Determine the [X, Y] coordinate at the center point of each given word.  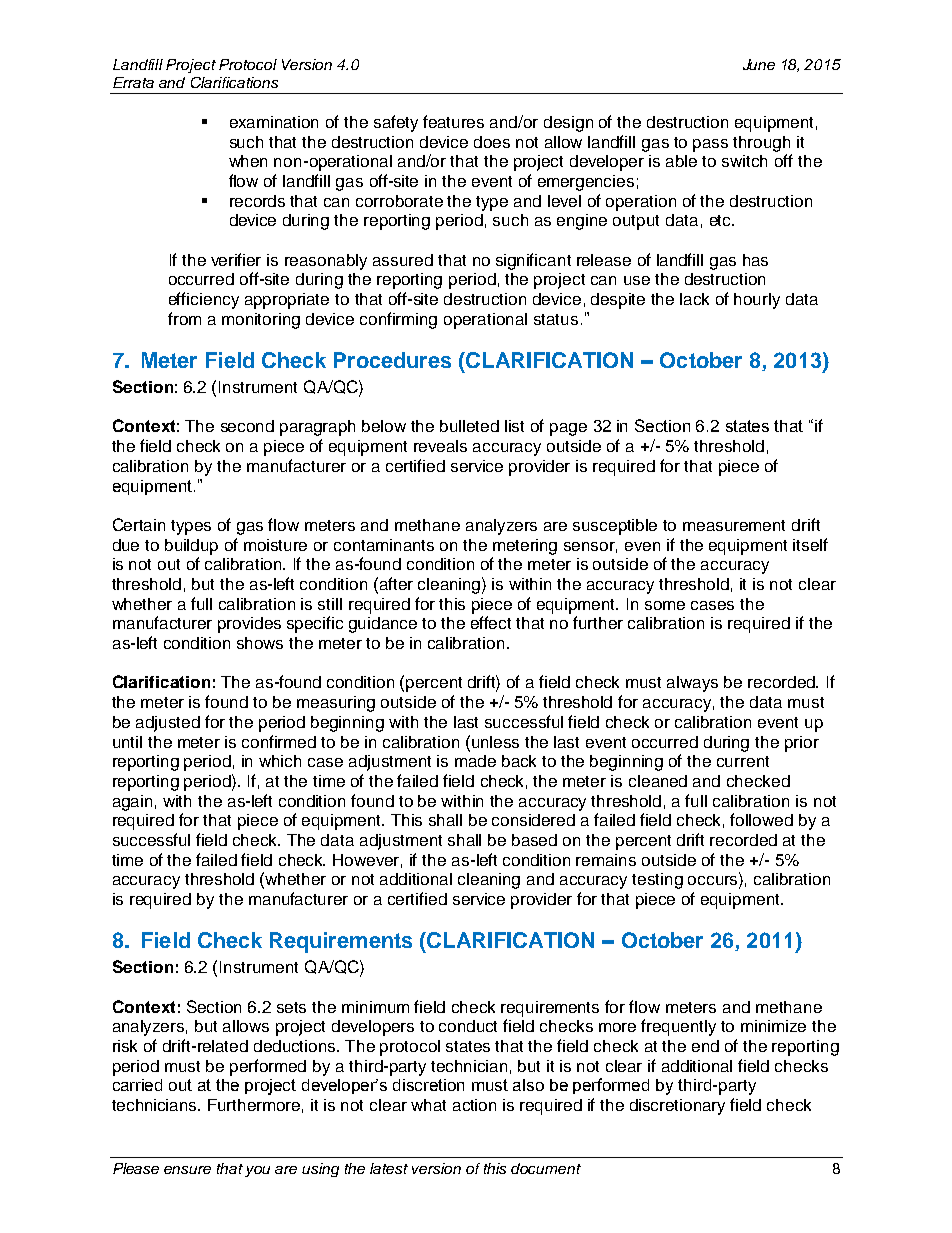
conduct [468, 1026]
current [743, 761]
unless [495, 742]
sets [291, 1007]
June [759, 64]
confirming [398, 320]
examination [274, 122]
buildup [191, 547]
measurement [734, 525]
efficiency [204, 300]
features [453, 121]
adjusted [168, 724]
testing [657, 881]
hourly [757, 301]
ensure [187, 1170]
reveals [440, 446]
